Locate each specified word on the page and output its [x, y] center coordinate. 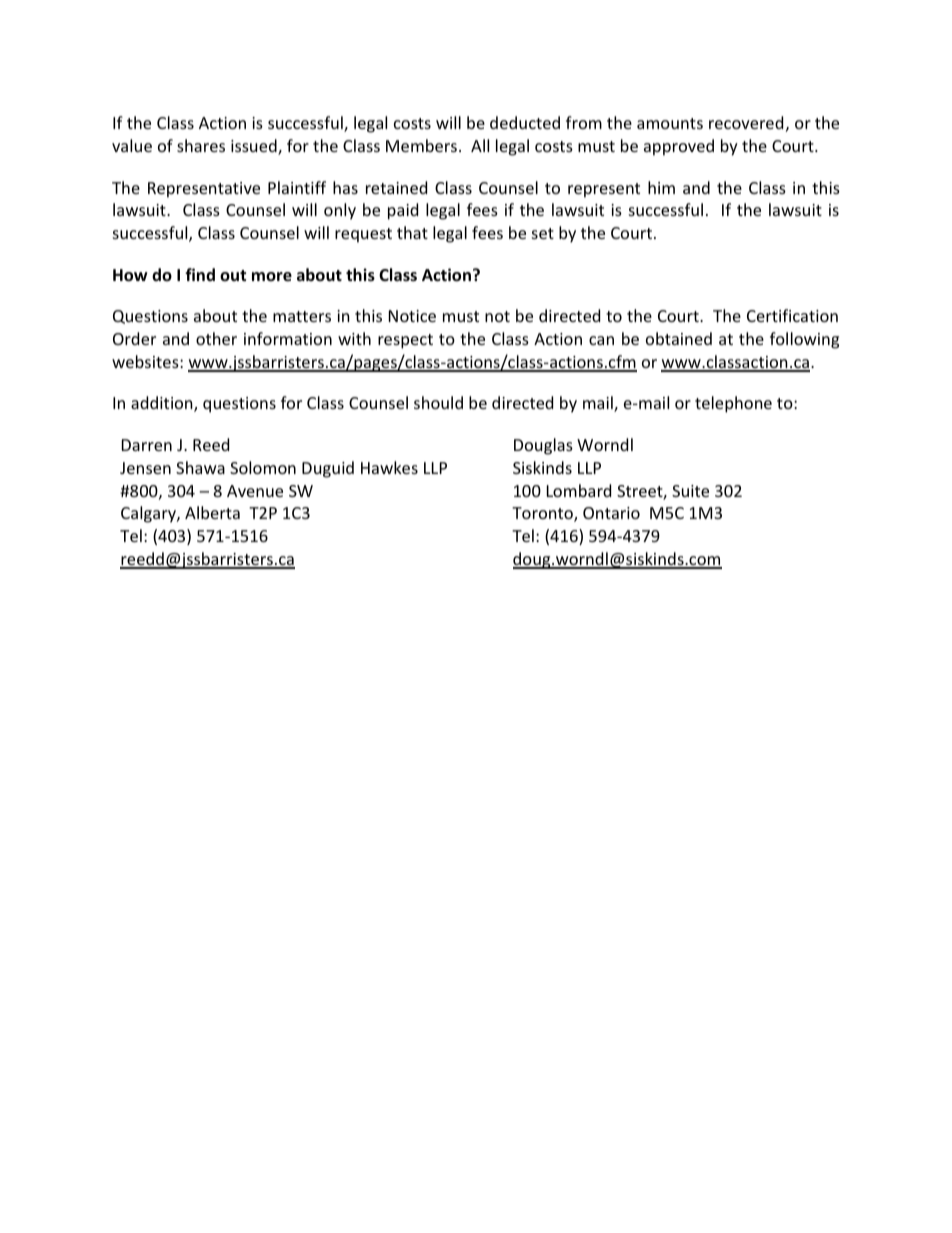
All [480, 145]
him [661, 187]
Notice [412, 316]
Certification [792, 315]
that [412, 232]
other [216, 338]
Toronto [543, 514]
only [340, 211]
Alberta [212, 512]
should [438, 402]
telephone [733, 404]
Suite [690, 491]
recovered [746, 122]
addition [163, 404]
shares [201, 145]
